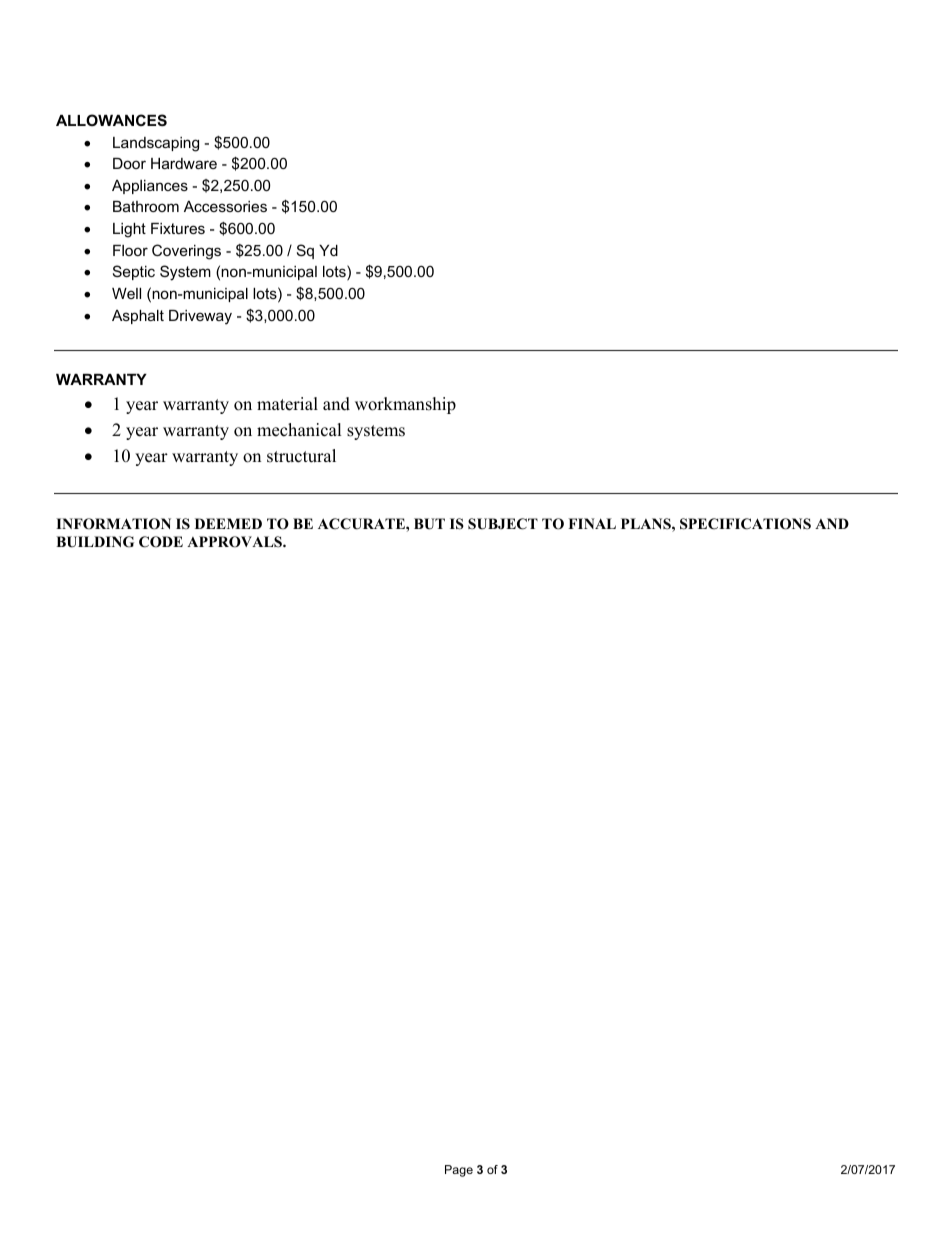  Describe the element at coordinates (184, 163) in the screenshot. I see `Hardware` at that location.
